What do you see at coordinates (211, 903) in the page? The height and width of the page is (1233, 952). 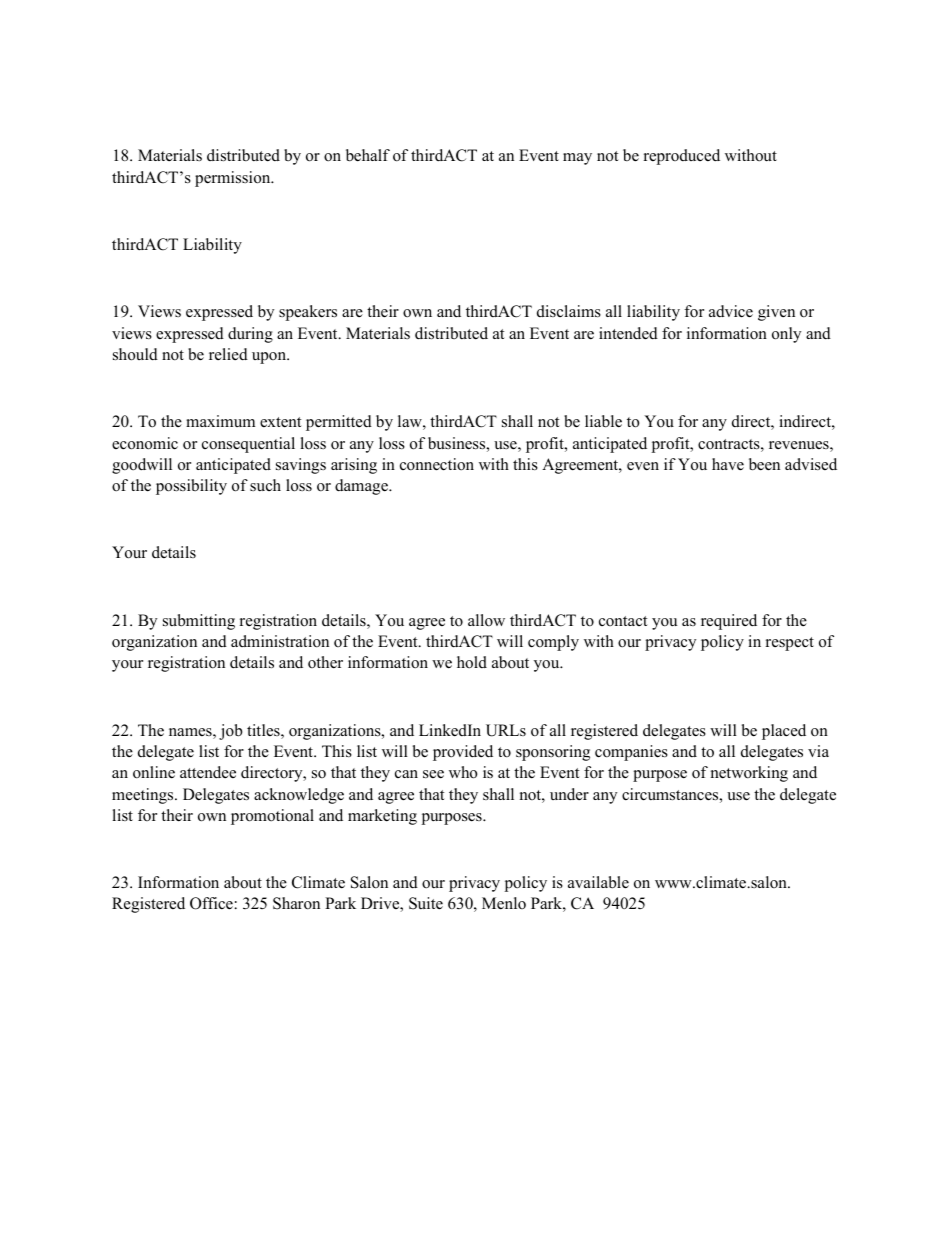 I see `Office` at bounding box center [211, 903].
